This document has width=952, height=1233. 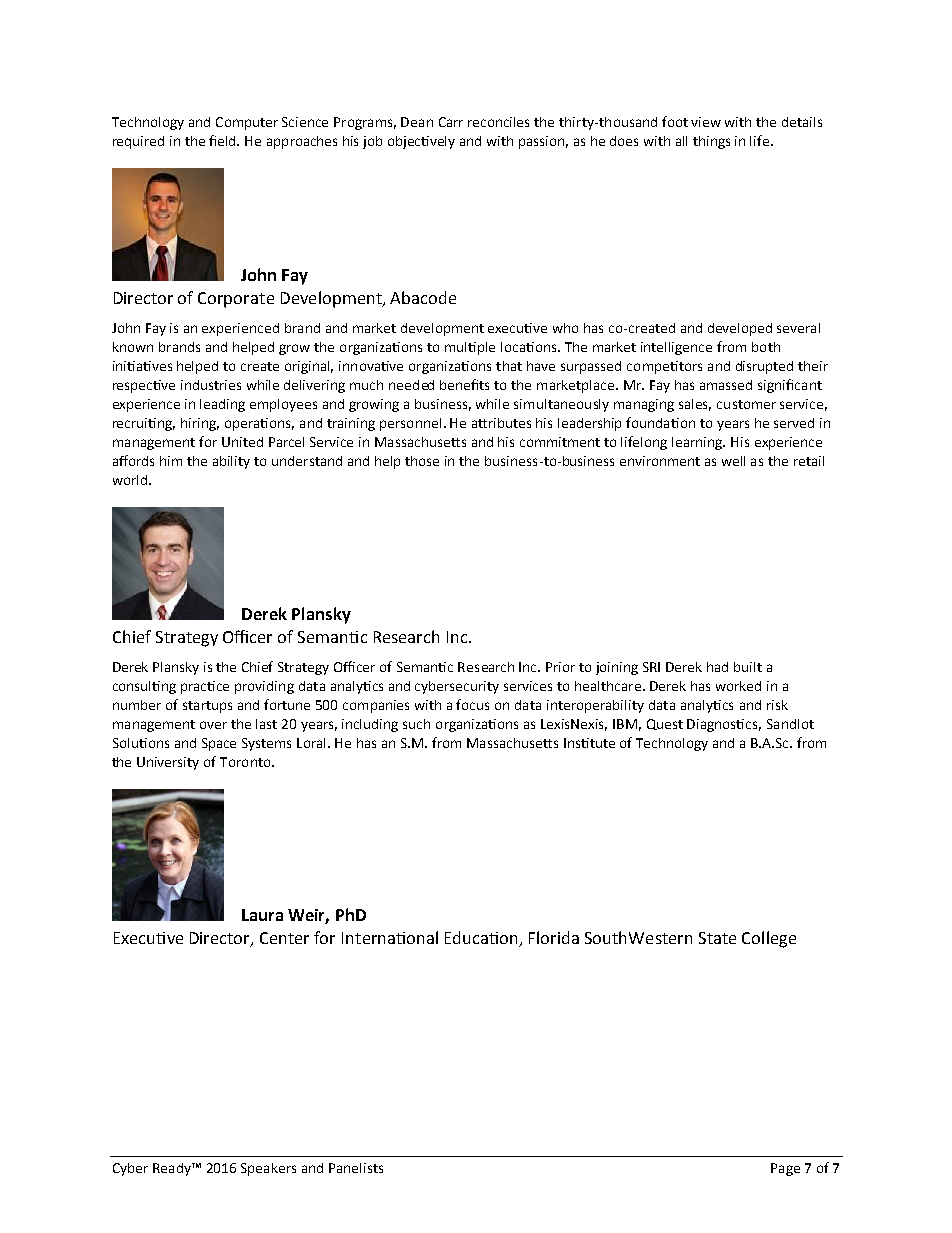 I want to click on things, so click(x=711, y=142).
